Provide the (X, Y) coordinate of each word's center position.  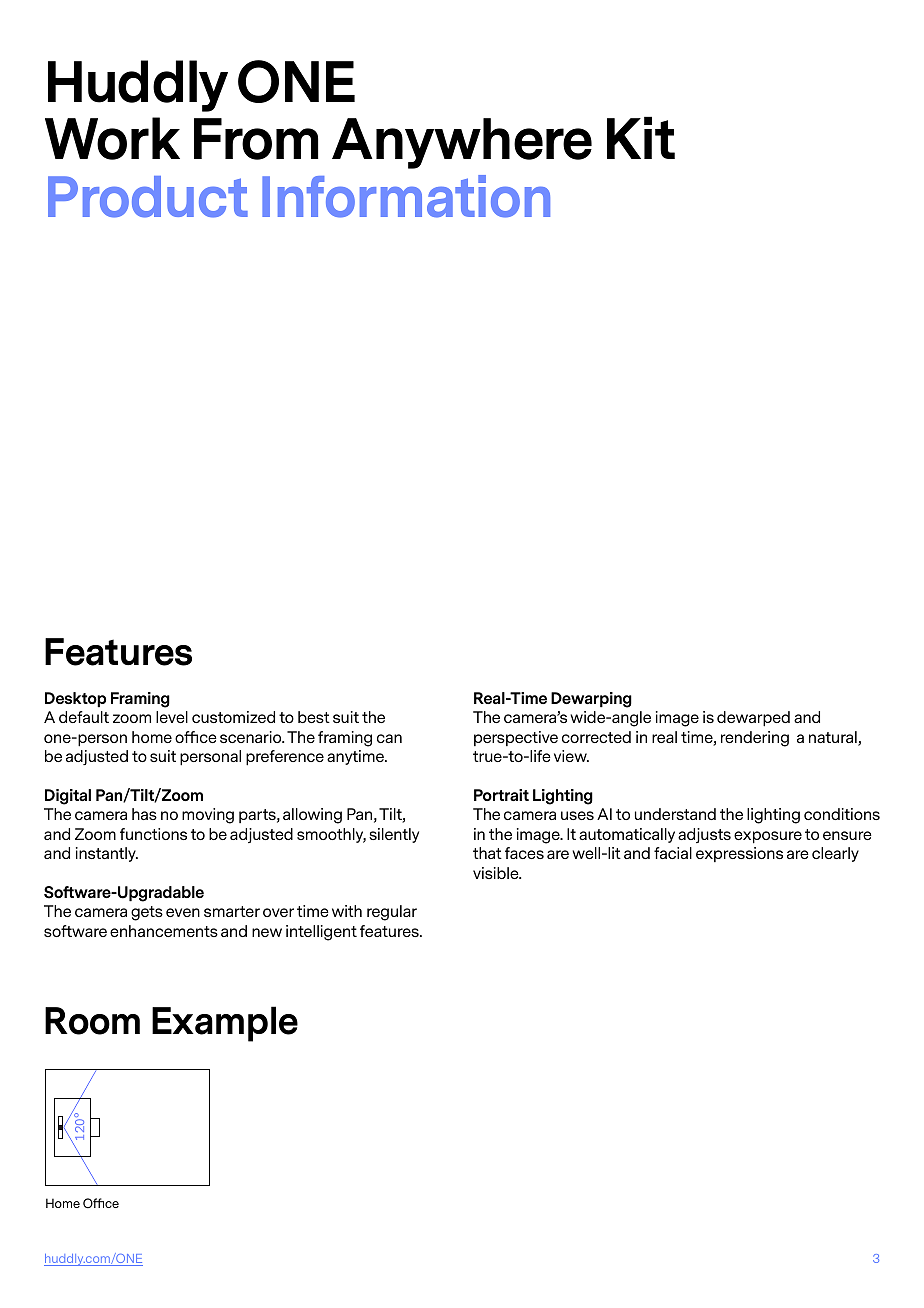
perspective (516, 738)
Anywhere (462, 143)
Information (406, 196)
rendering (755, 739)
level (172, 717)
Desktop (75, 700)
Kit (641, 137)
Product (148, 197)
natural (834, 738)
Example (225, 1024)
